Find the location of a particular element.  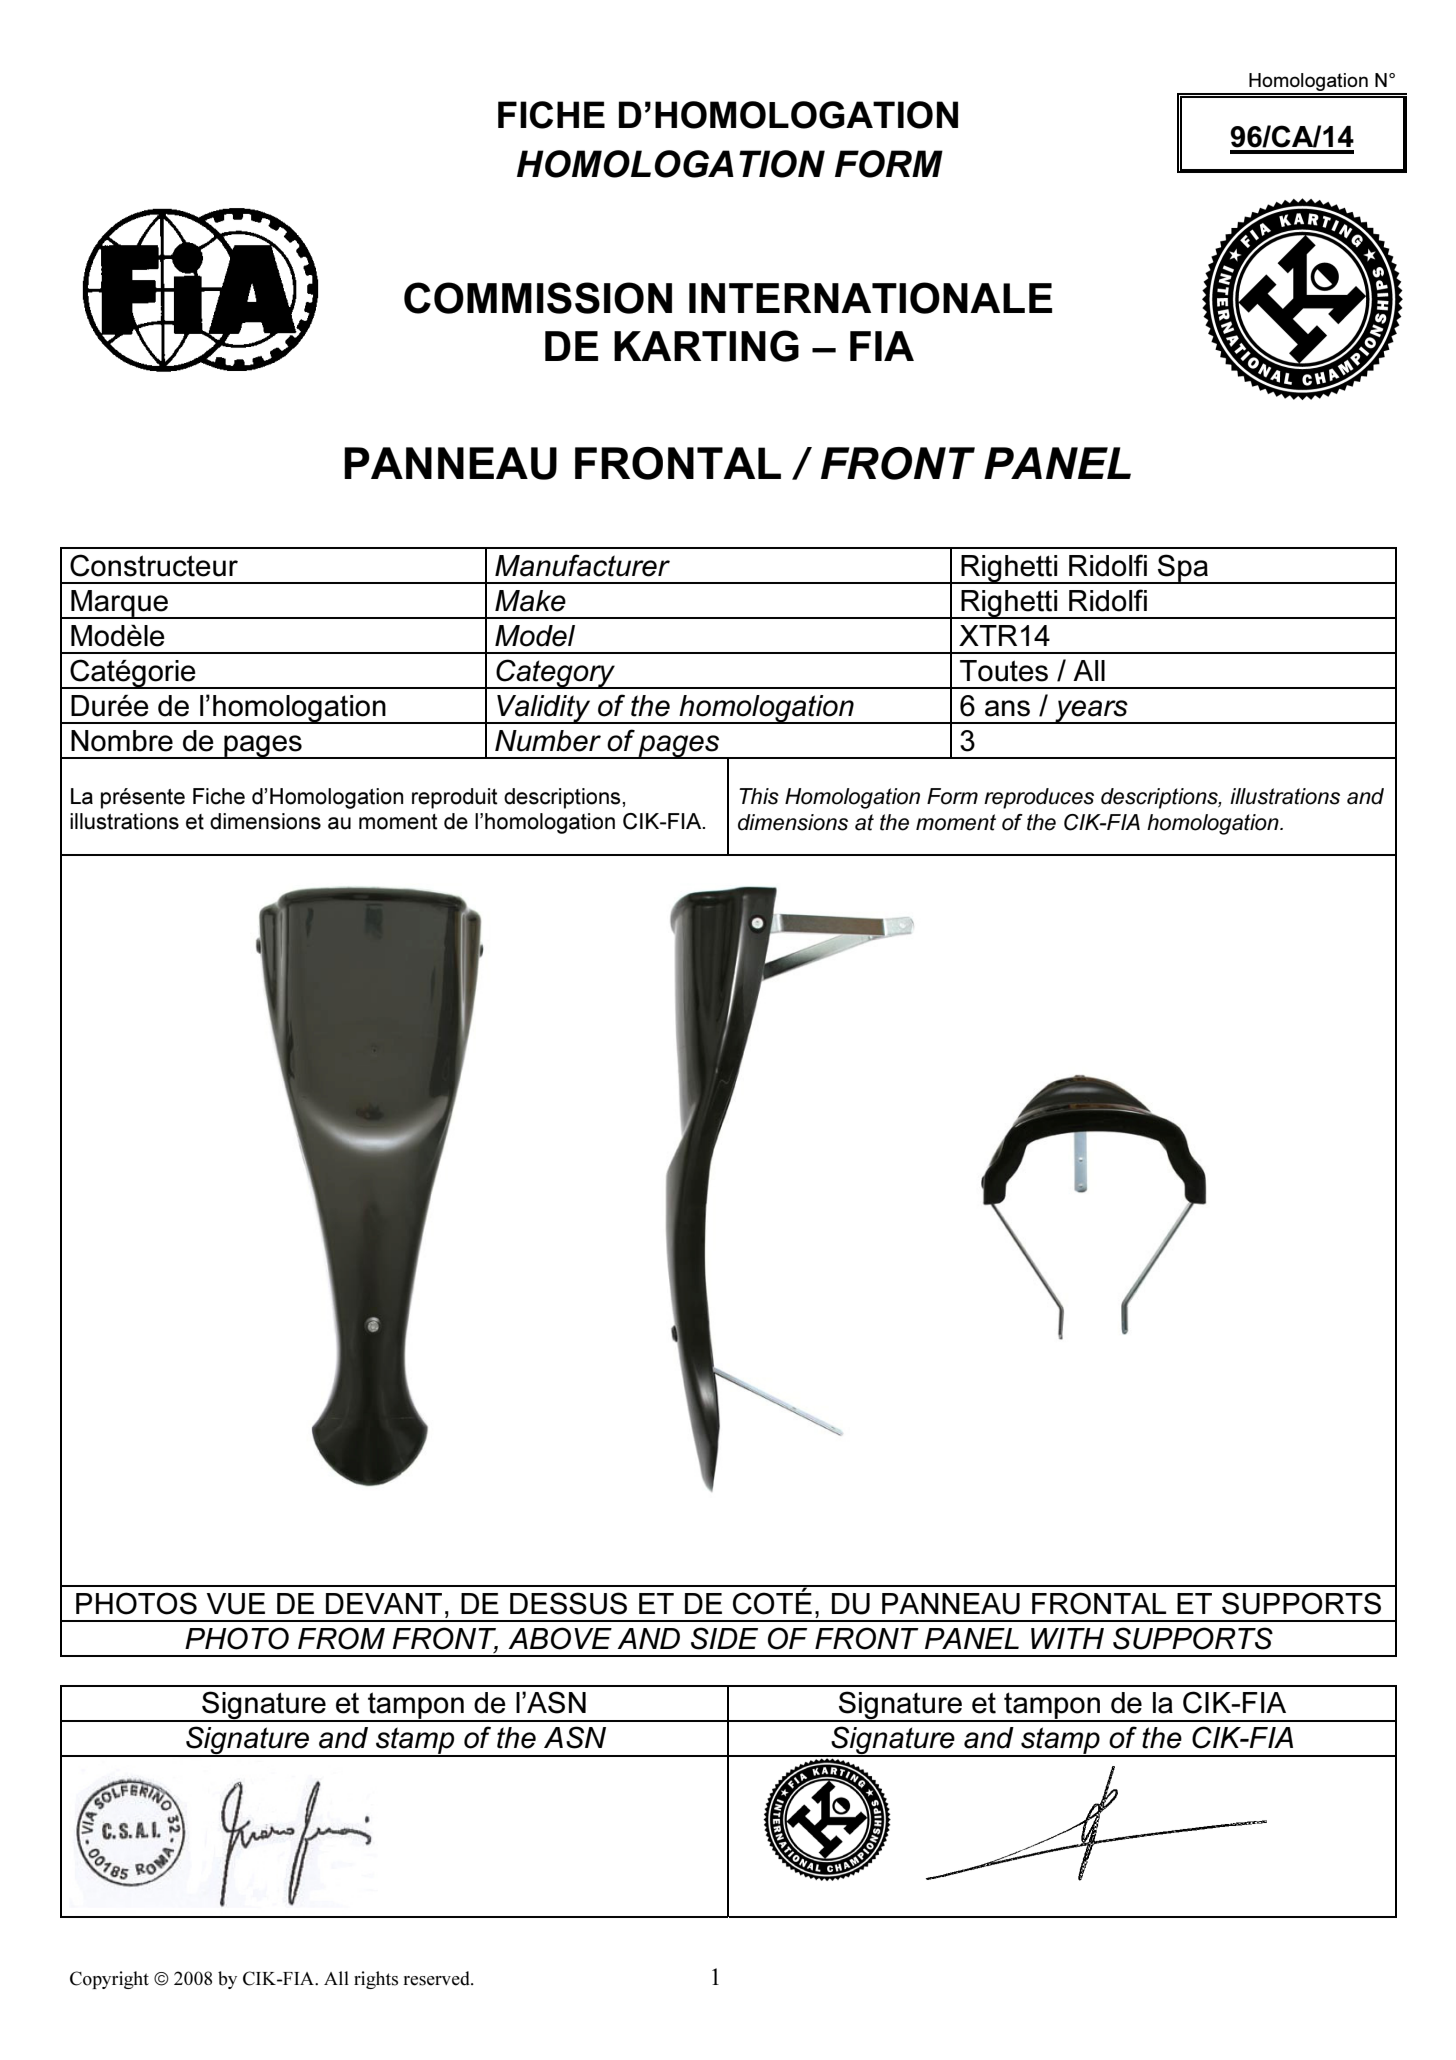

INTERNATIONALE is located at coordinates (870, 298).
